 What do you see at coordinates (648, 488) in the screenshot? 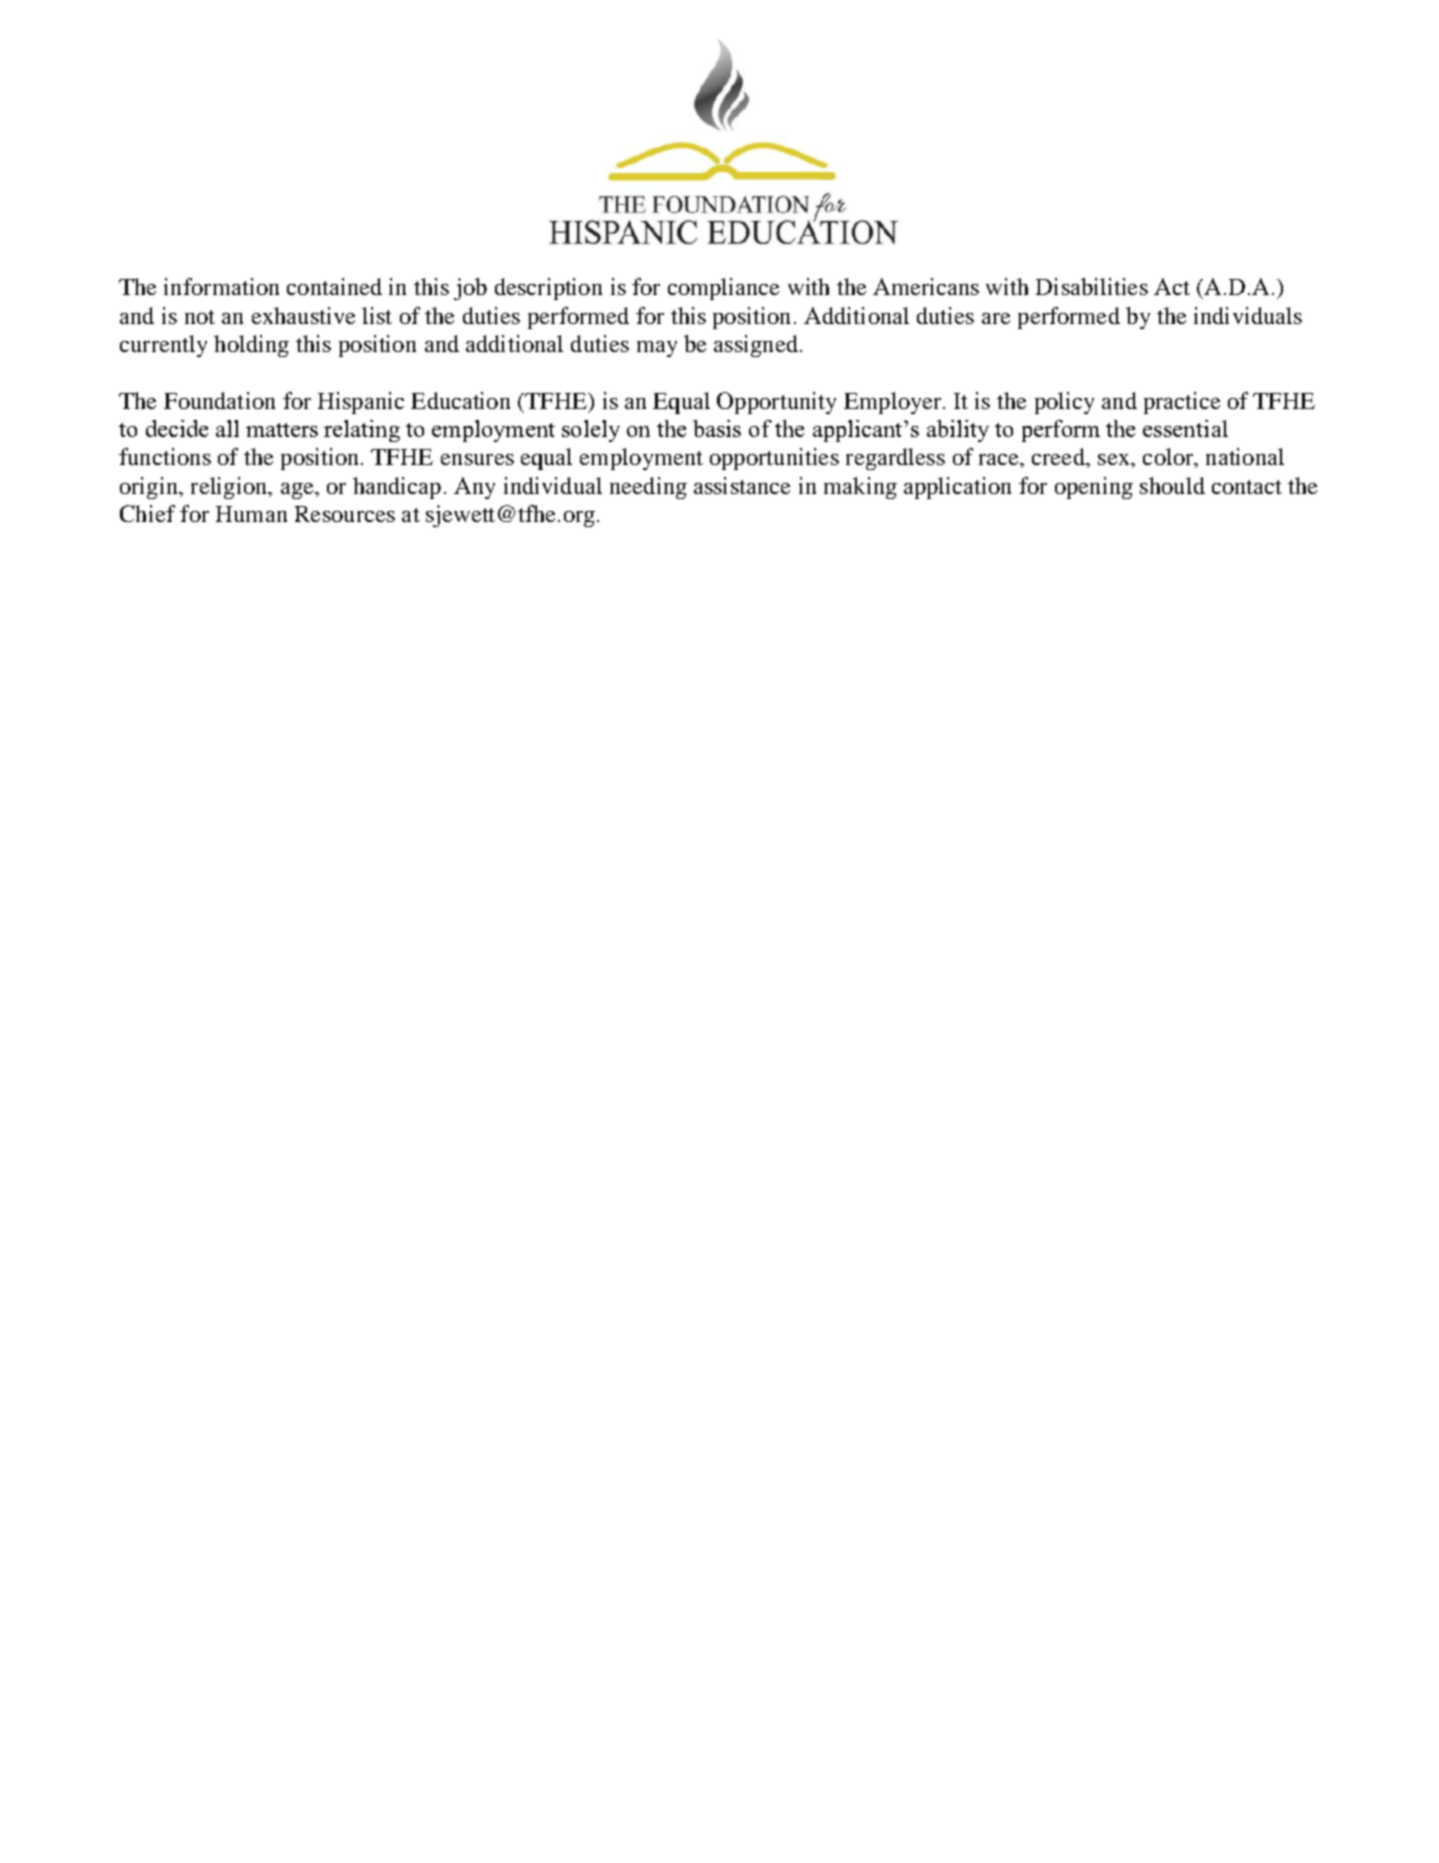
I see `needing` at bounding box center [648, 488].
